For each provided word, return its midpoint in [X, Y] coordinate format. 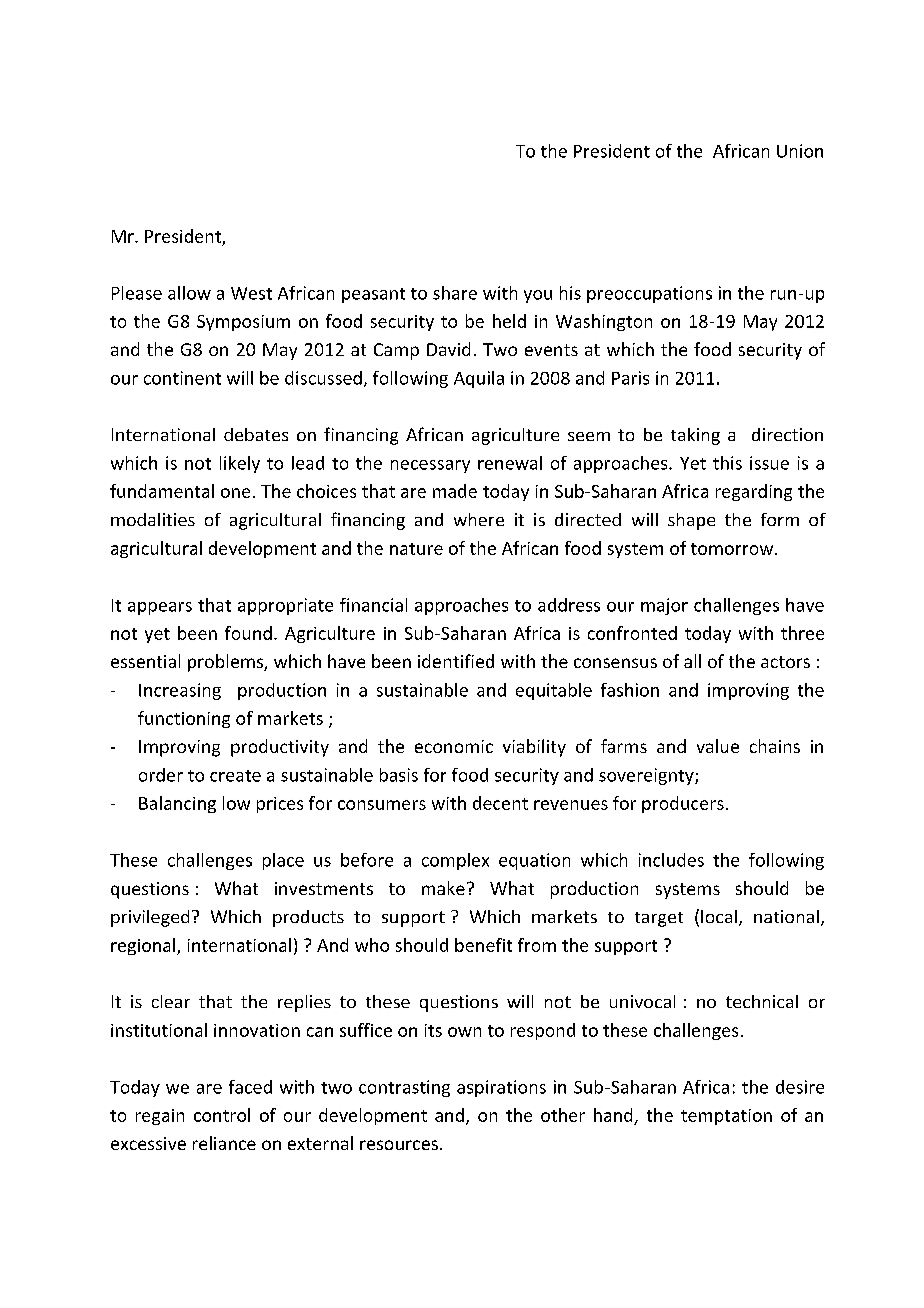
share [455, 293]
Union [800, 151]
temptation [726, 1117]
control [222, 1115]
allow [189, 293]
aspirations [501, 1088]
